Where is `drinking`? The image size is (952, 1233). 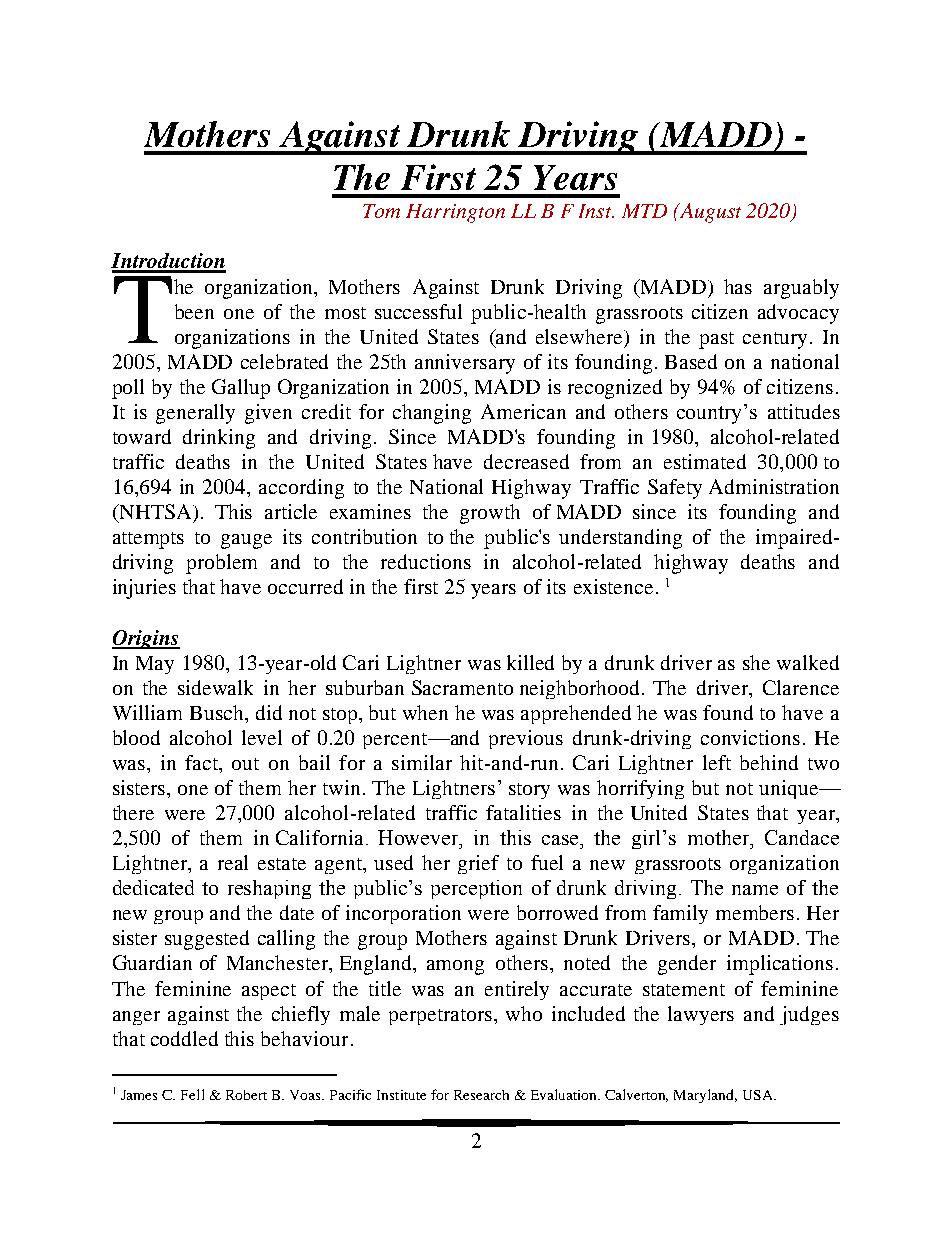 drinking is located at coordinates (219, 439).
